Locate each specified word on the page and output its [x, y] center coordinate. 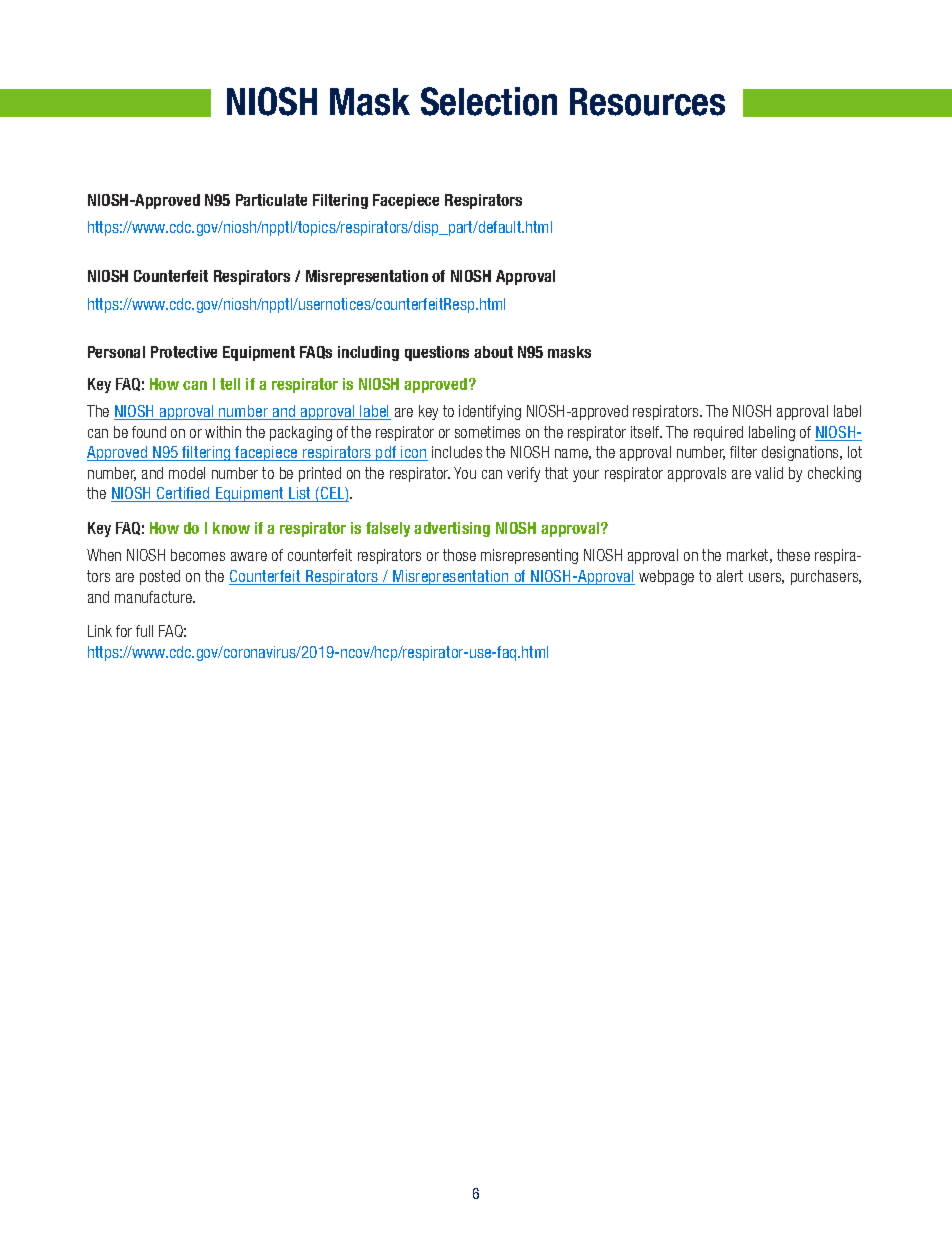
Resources [647, 102]
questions [437, 353]
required [718, 433]
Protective [184, 352]
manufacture [155, 597]
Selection [489, 101]
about [493, 352]
